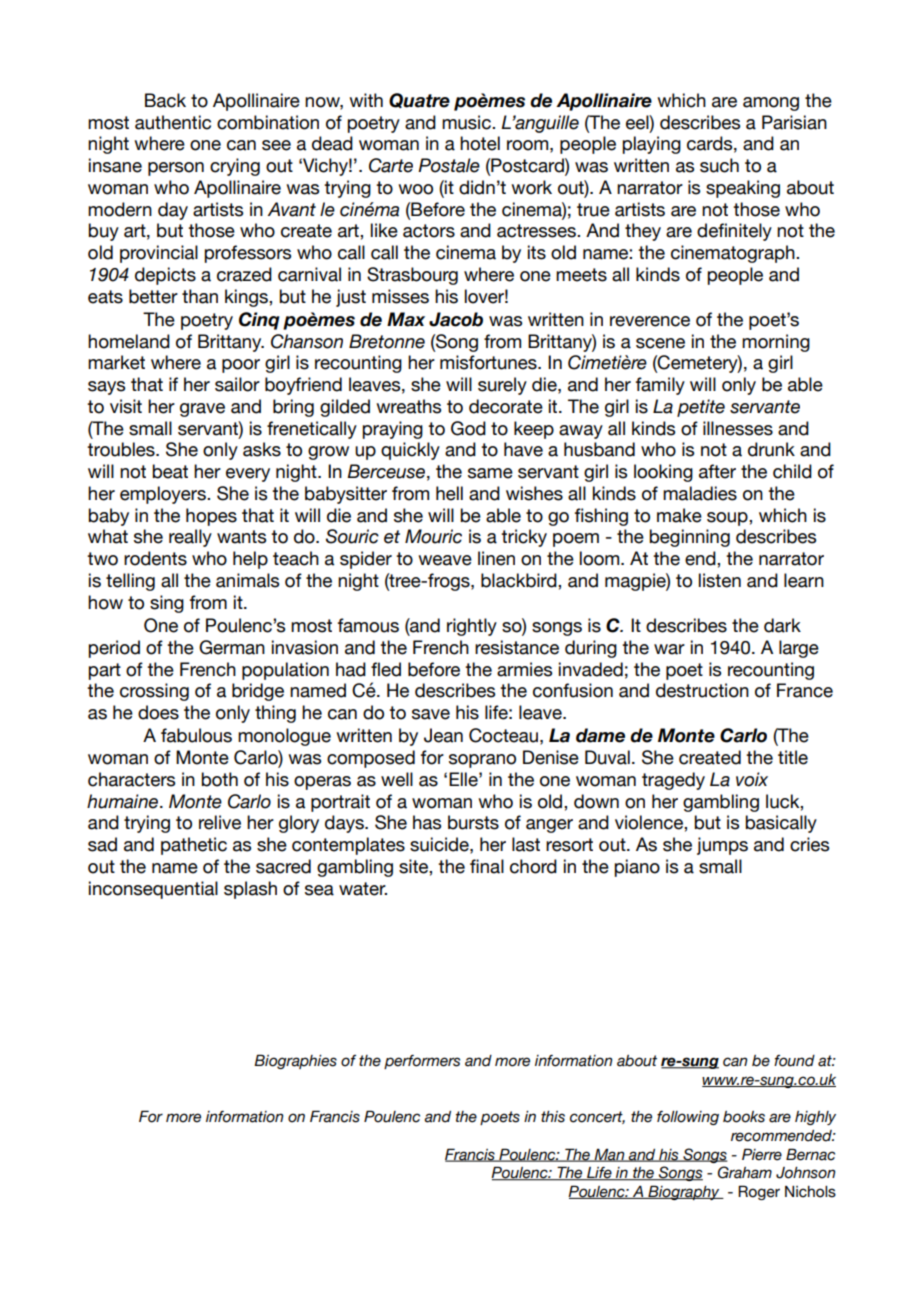 Image resolution: width=924 pixels, height=1308 pixels. What do you see at coordinates (473, 822) in the screenshot?
I see `bursts` at bounding box center [473, 822].
